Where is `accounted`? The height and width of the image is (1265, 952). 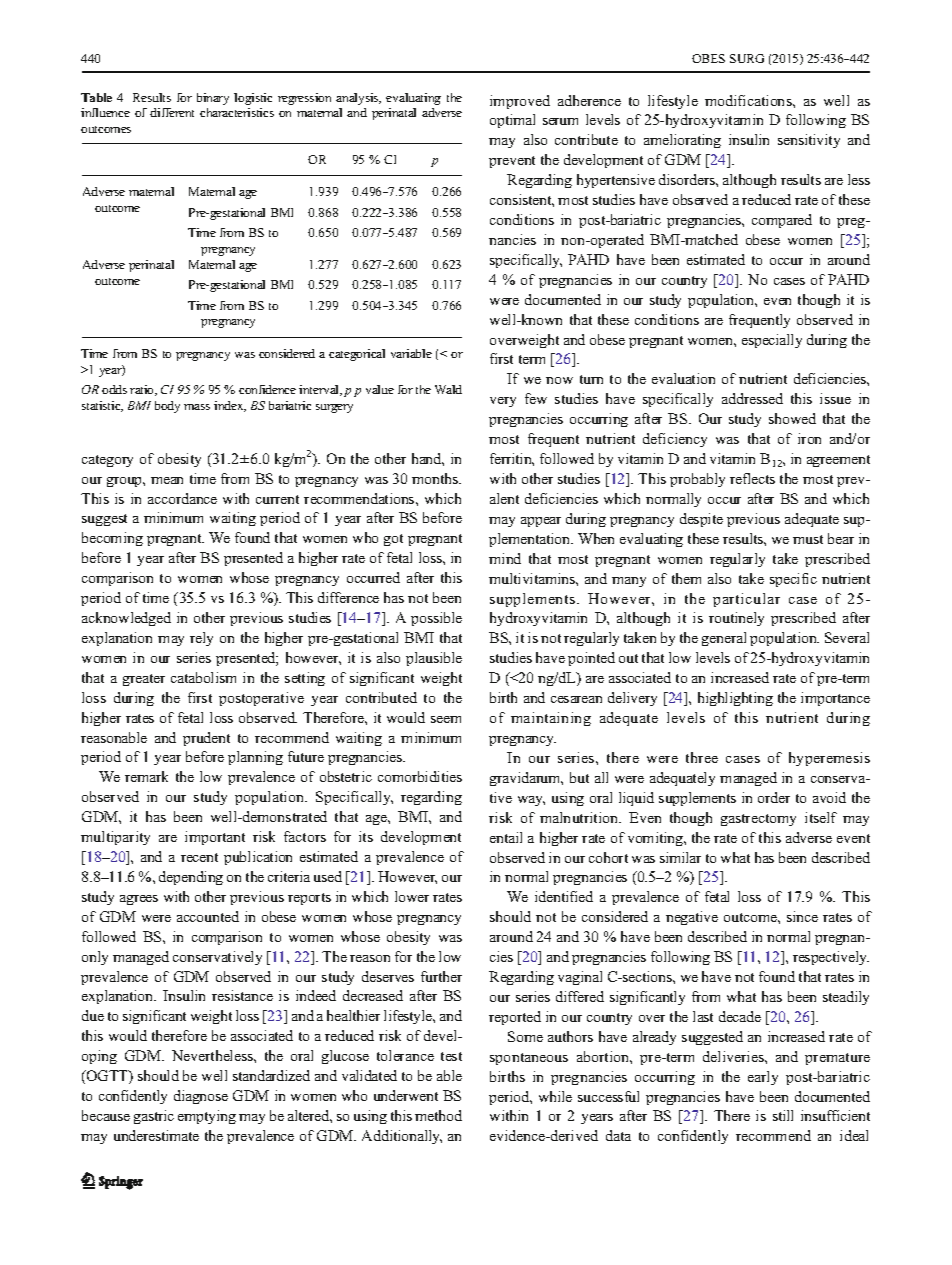 accounted is located at coordinates (208, 916).
